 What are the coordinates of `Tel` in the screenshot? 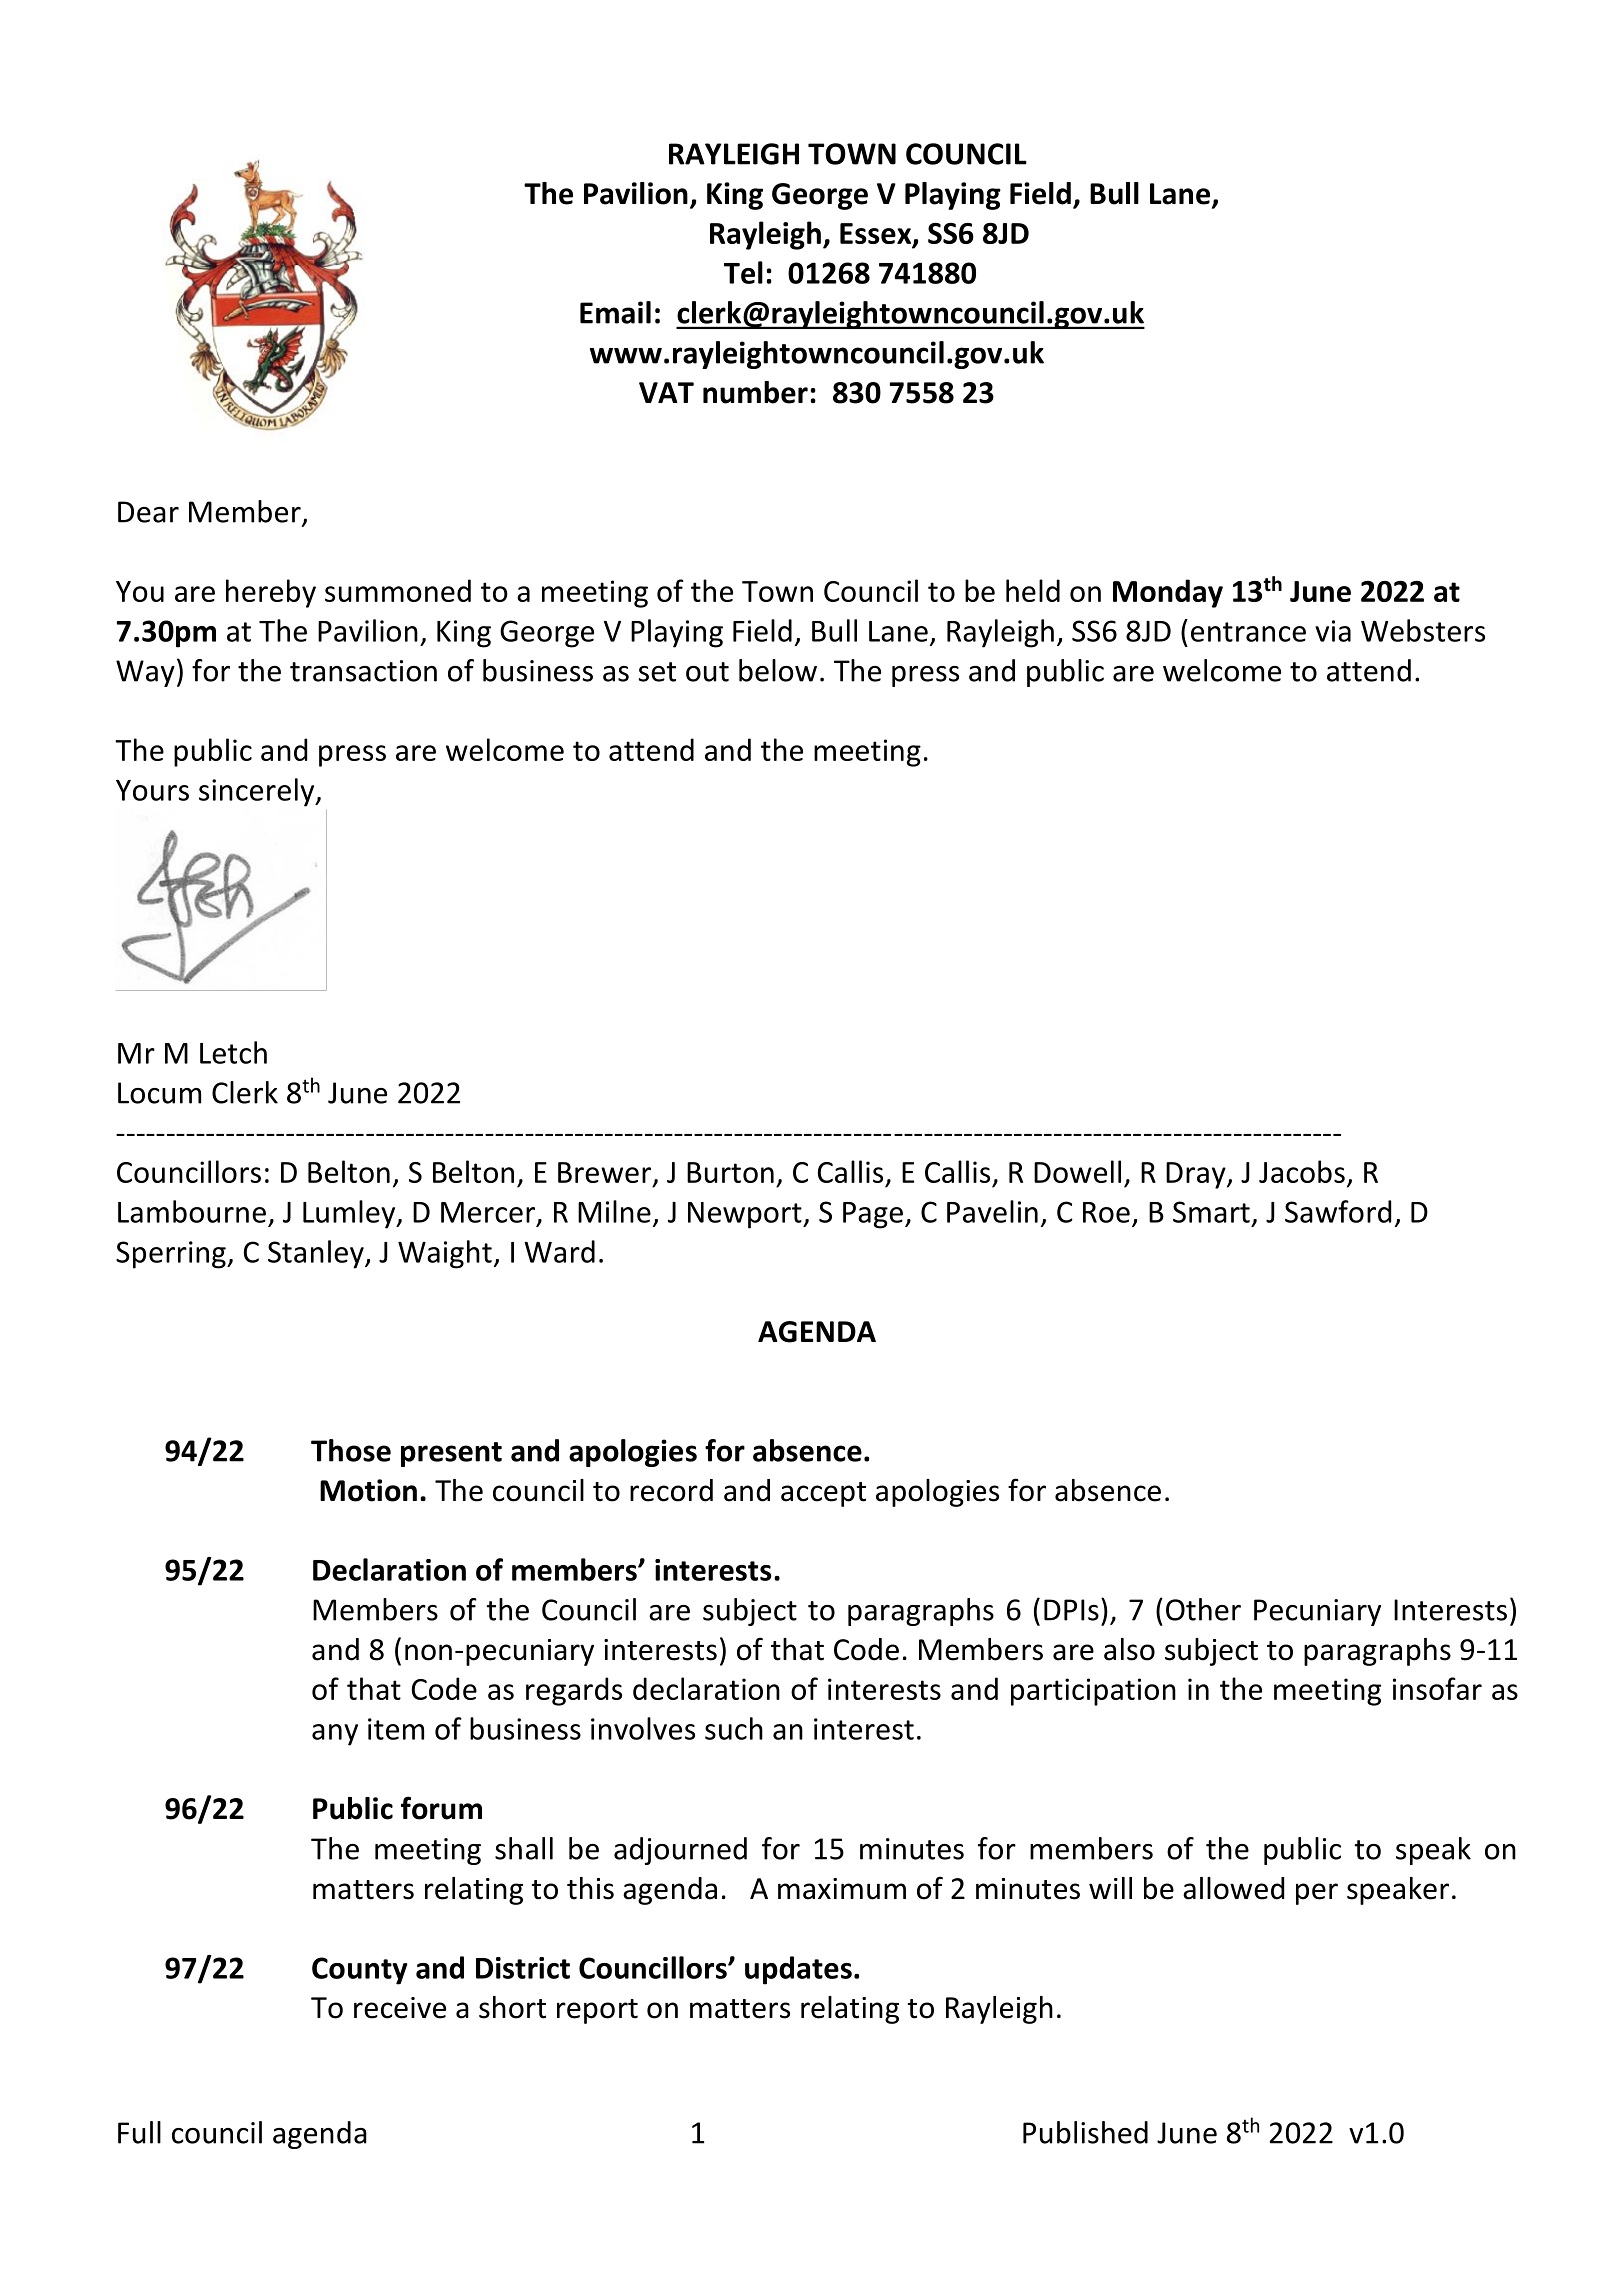 It's located at (743, 272).
